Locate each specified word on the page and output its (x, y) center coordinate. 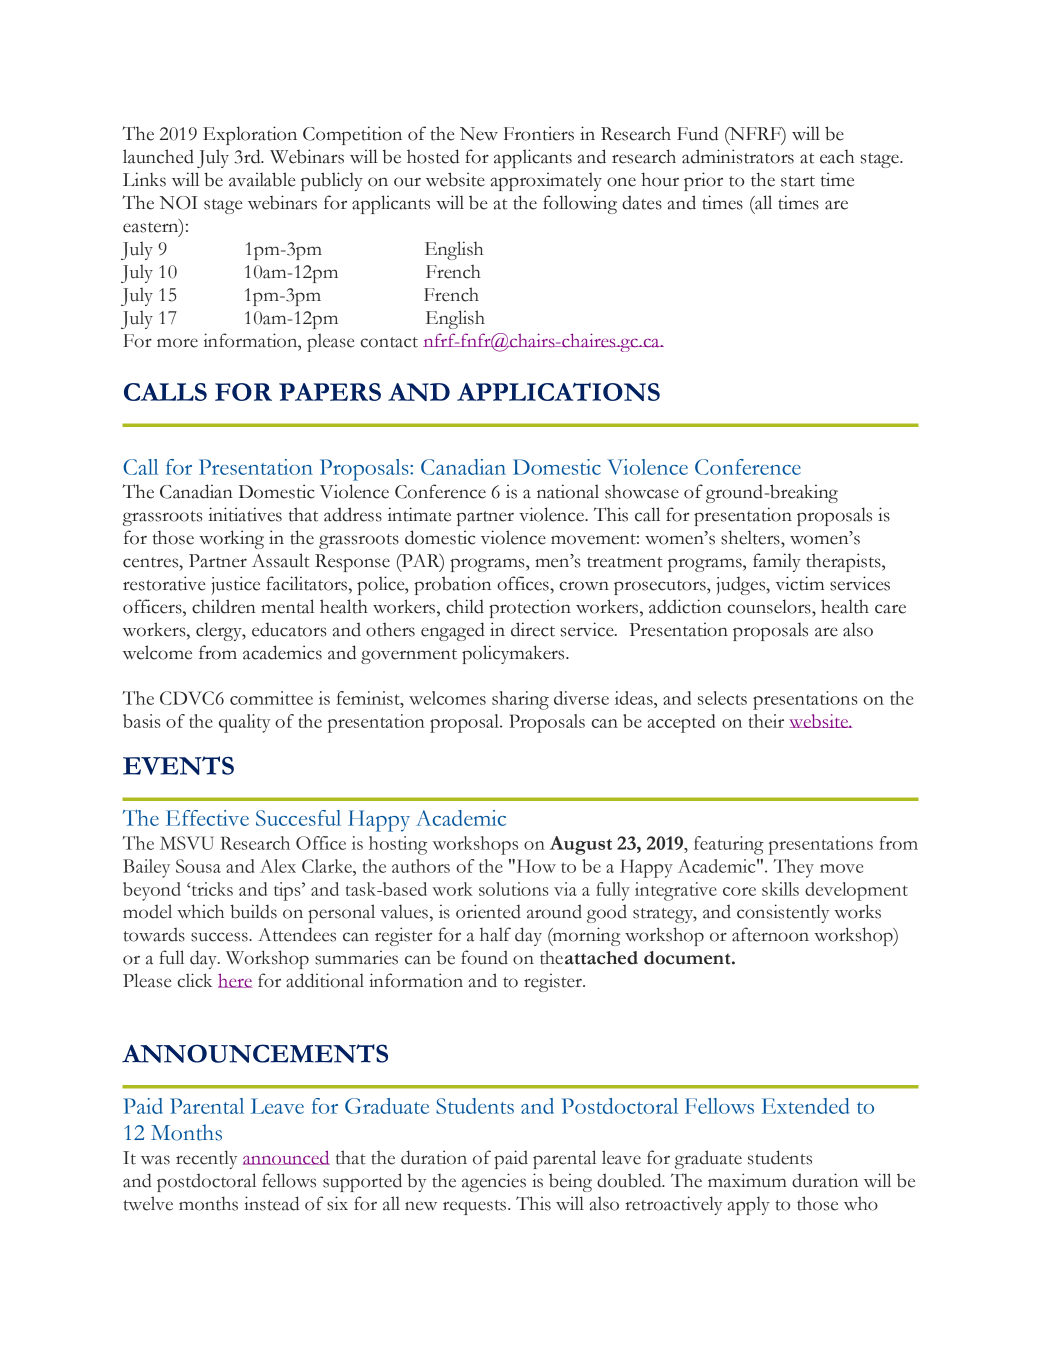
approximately (546, 181)
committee (271, 698)
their (766, 721)
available (262, 179)
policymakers (514, 654)
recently (206, 1159)
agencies (494, 1182)
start (798, 181)
